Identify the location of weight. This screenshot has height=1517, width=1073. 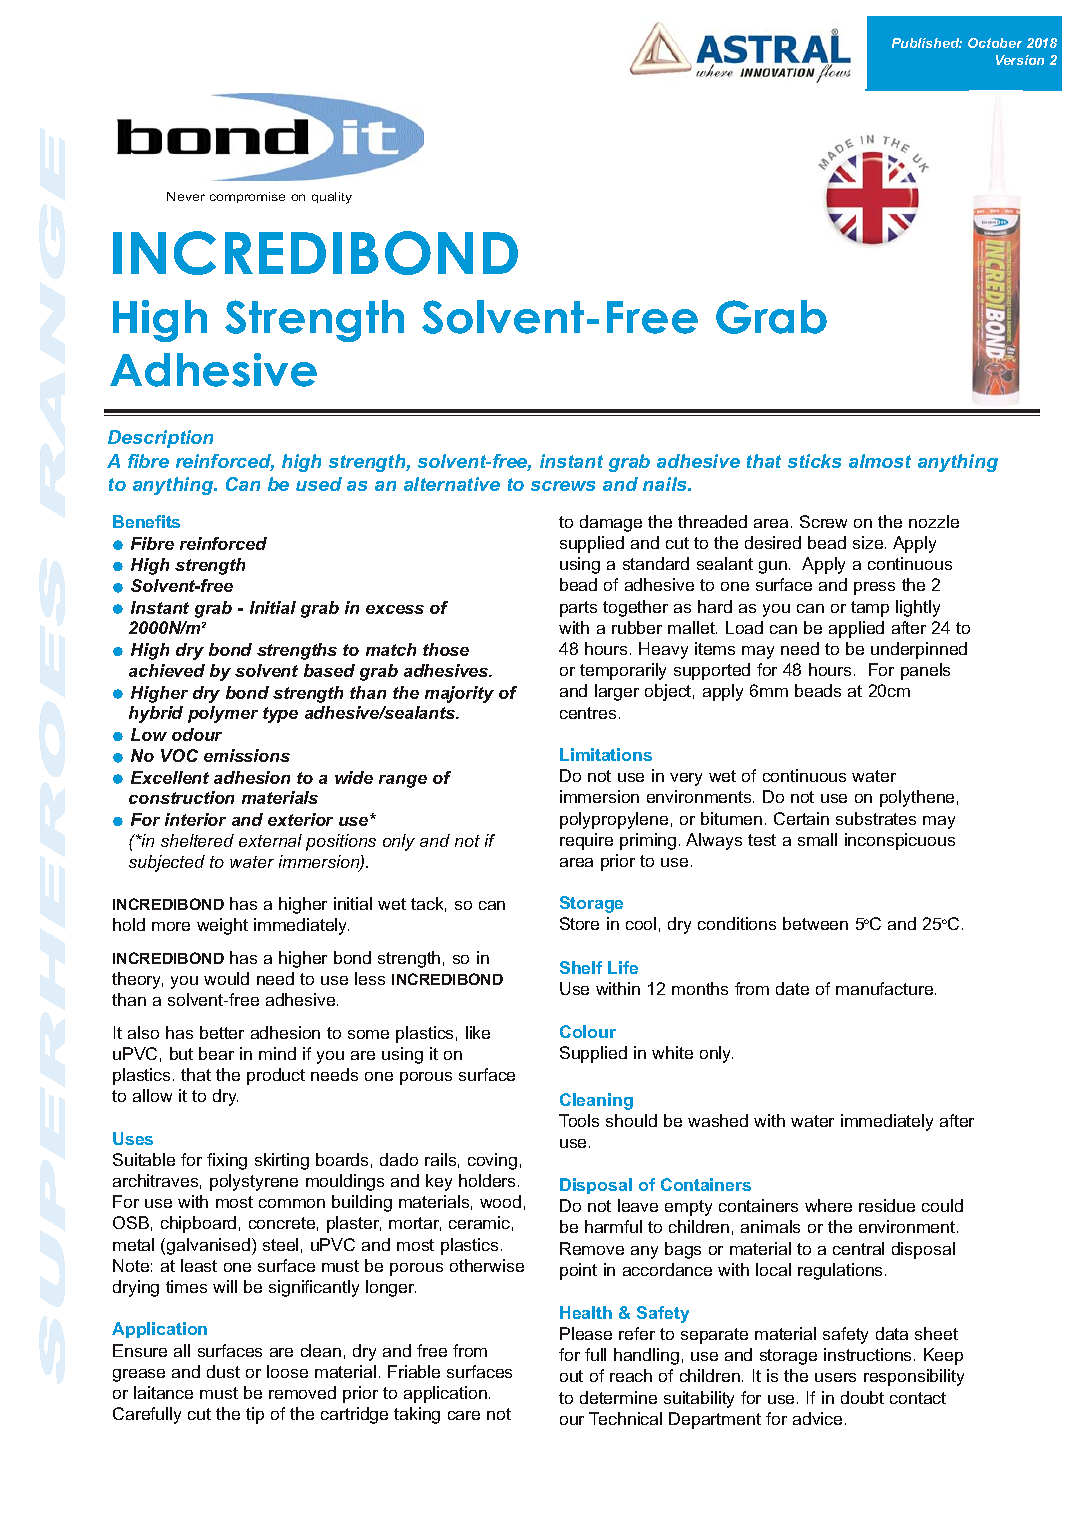
(222, 926).
